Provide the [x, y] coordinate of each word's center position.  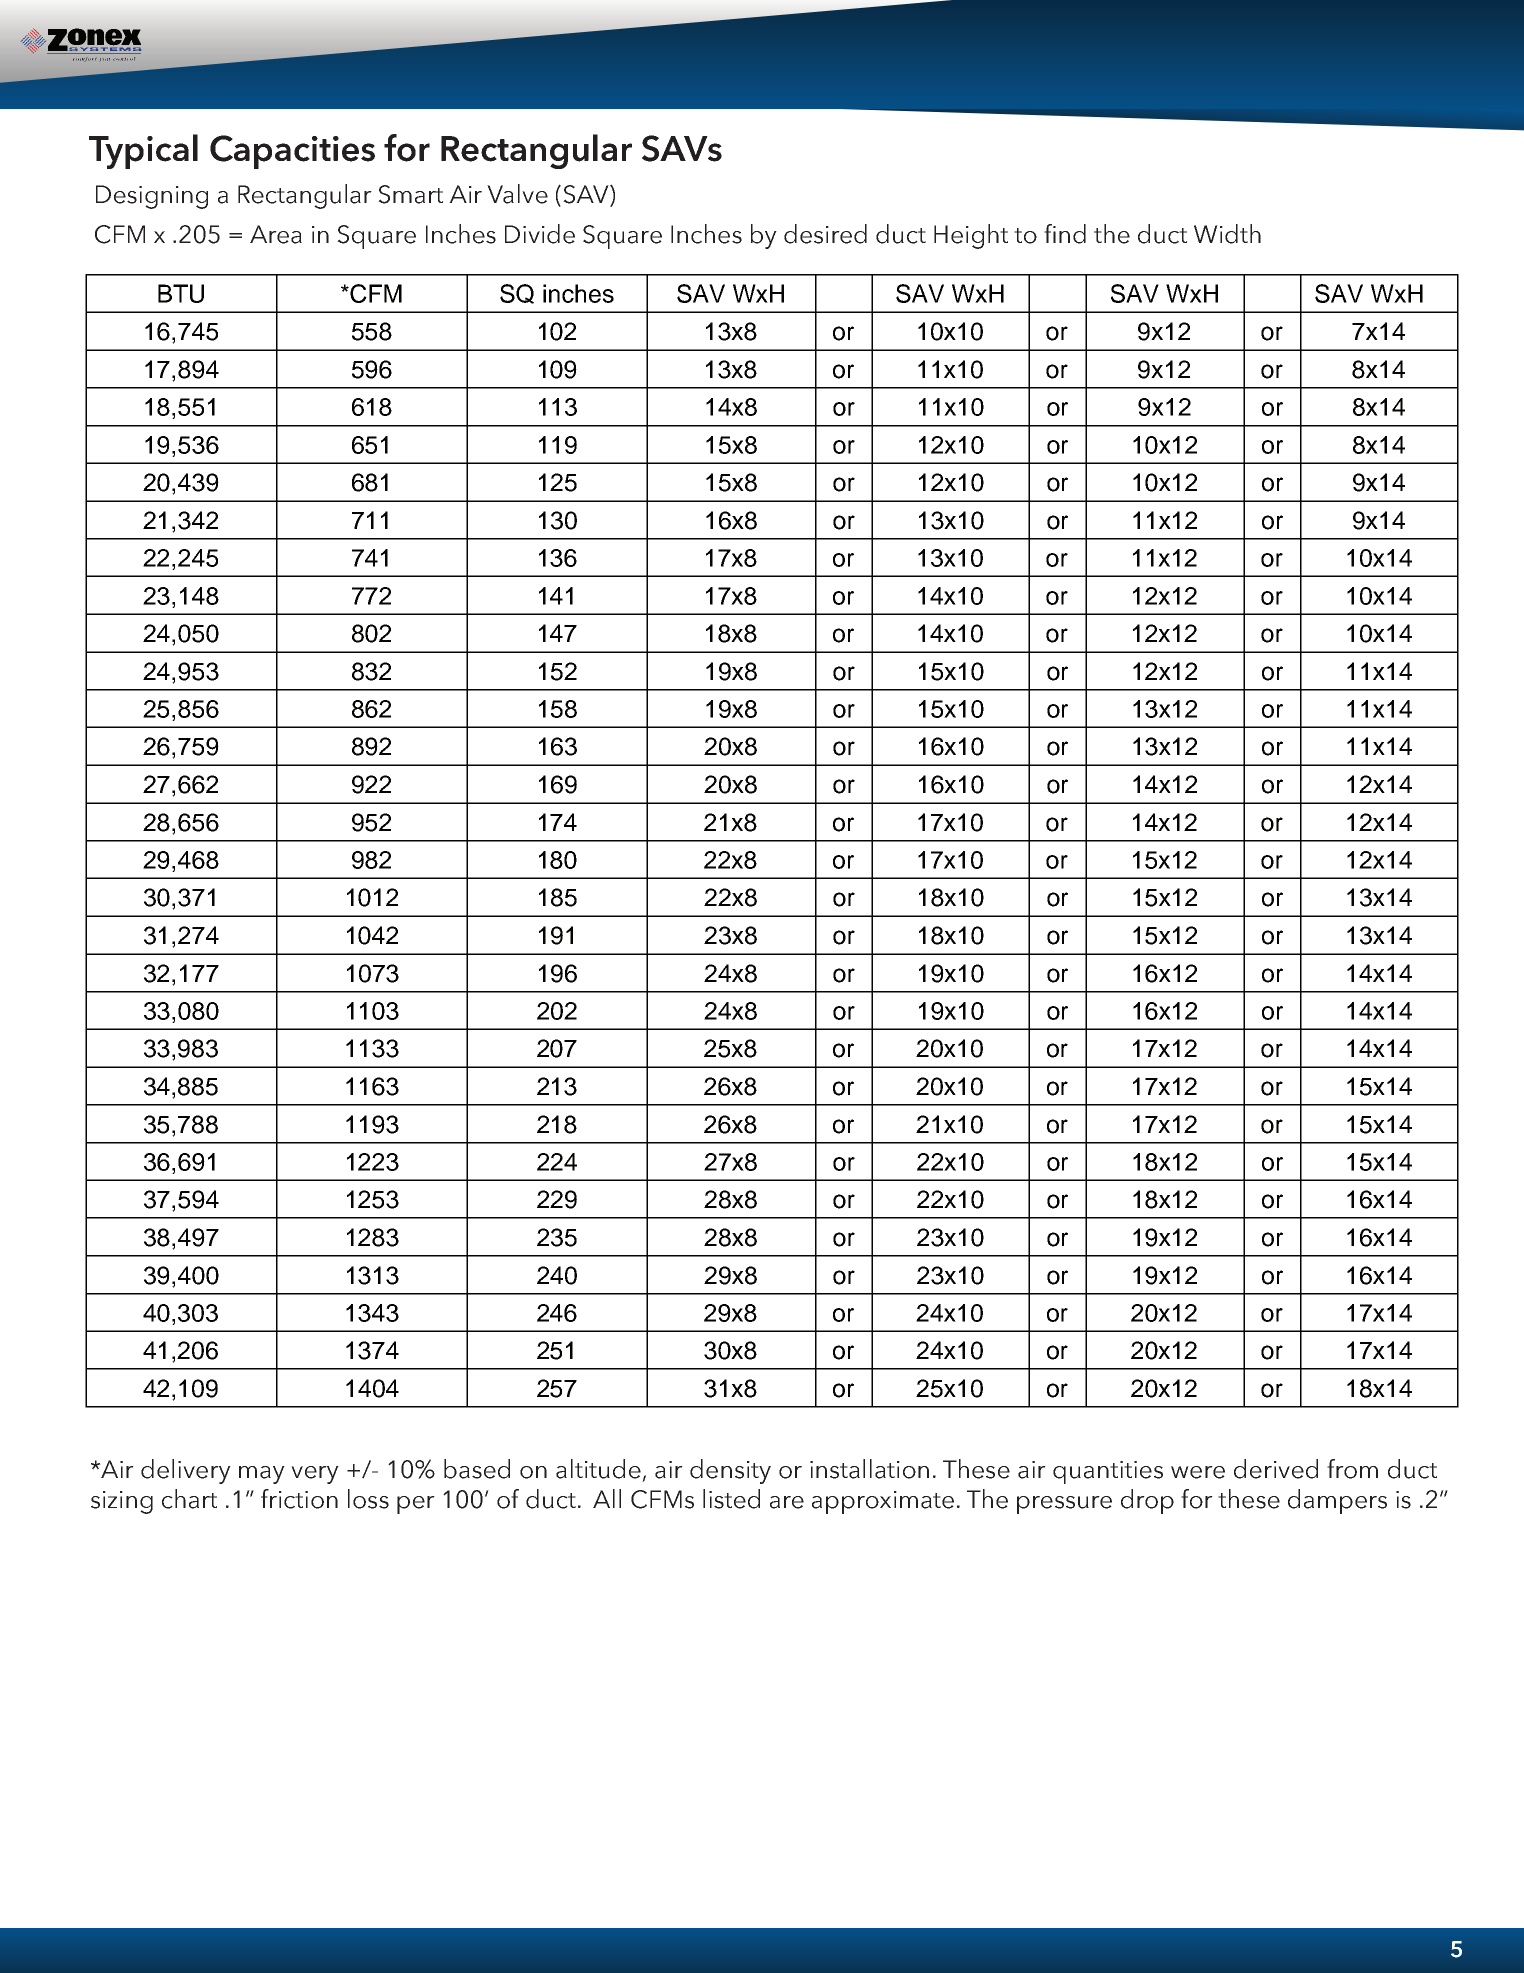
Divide [540, 234]
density [730, 1471]
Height [971, 236]
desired [825, 234]
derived [1276, 1469]
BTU [181, 293]
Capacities [292, 152]
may [262, 1475]
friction [299, 1499]
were [1198, 1472]
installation [869, 1469]
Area [276, 234]
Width [1227, 234]
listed [731, 1499]
